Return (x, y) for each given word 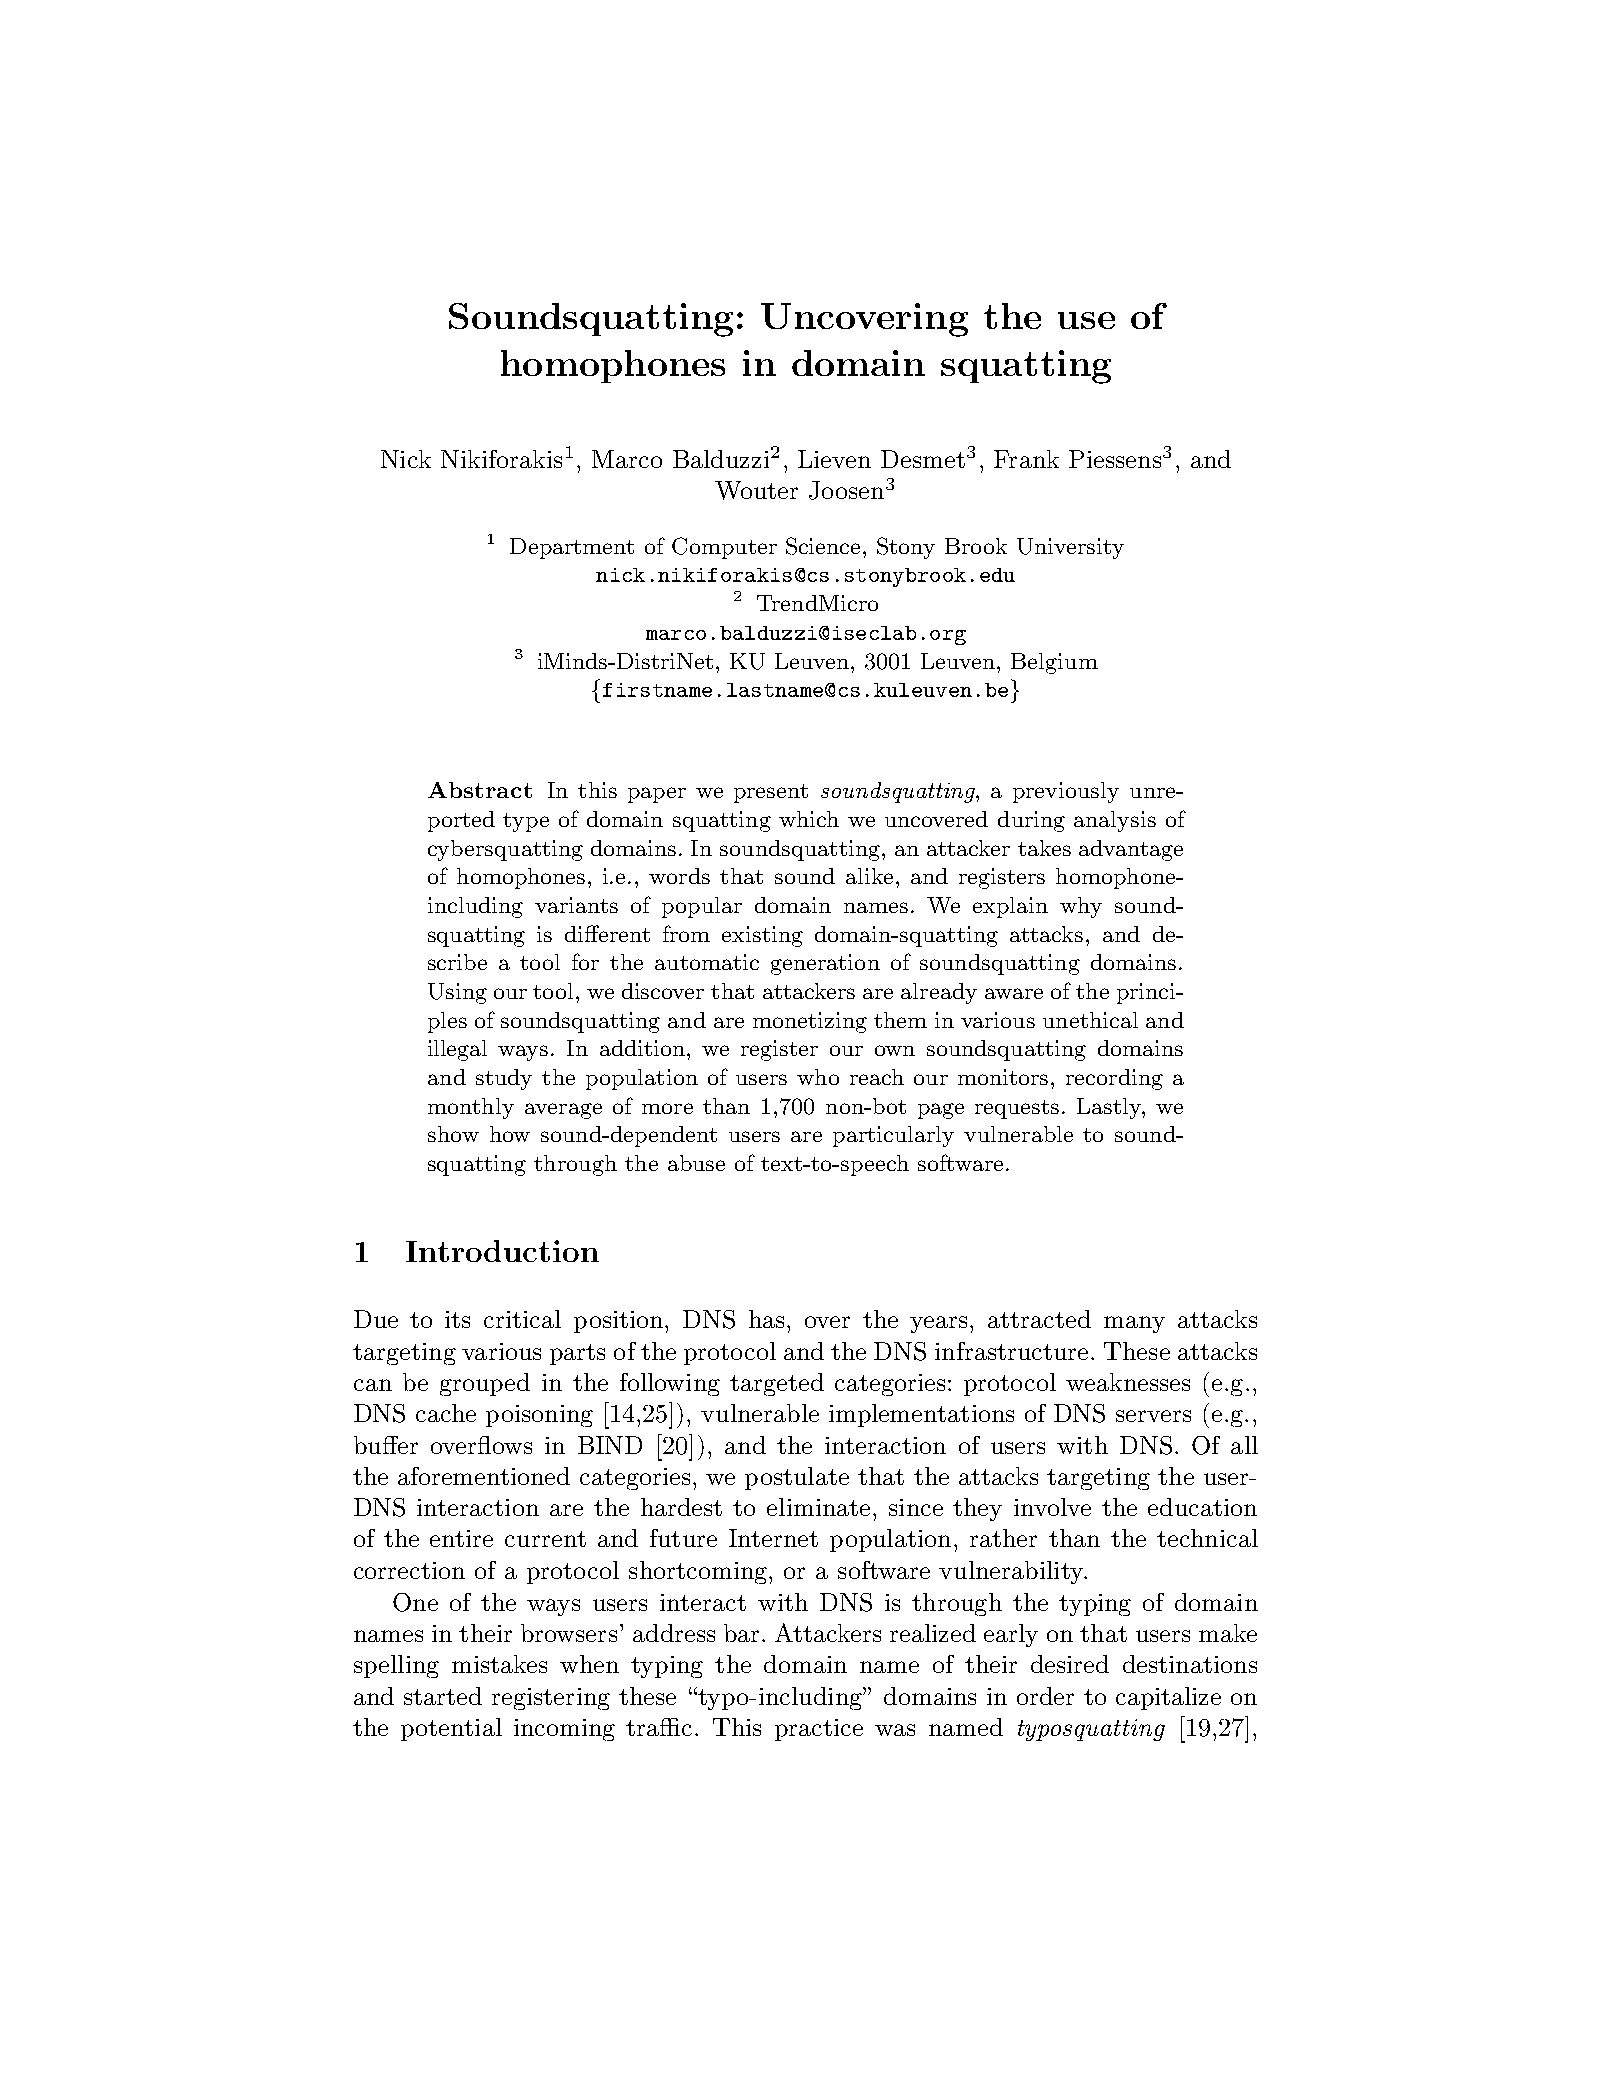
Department (572, 548)
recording (1114, 1079)
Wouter (756, 490)
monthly (471, 1108)
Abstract (480, 790)
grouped (485, 1384)
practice (819, 1730)
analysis (1115, 821)
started (443, 1696)
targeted (777, 1384)
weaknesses (1128, 1382)
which (809, 819)
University (1070, 548)
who (818, 1077)
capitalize (1168, 1698)
